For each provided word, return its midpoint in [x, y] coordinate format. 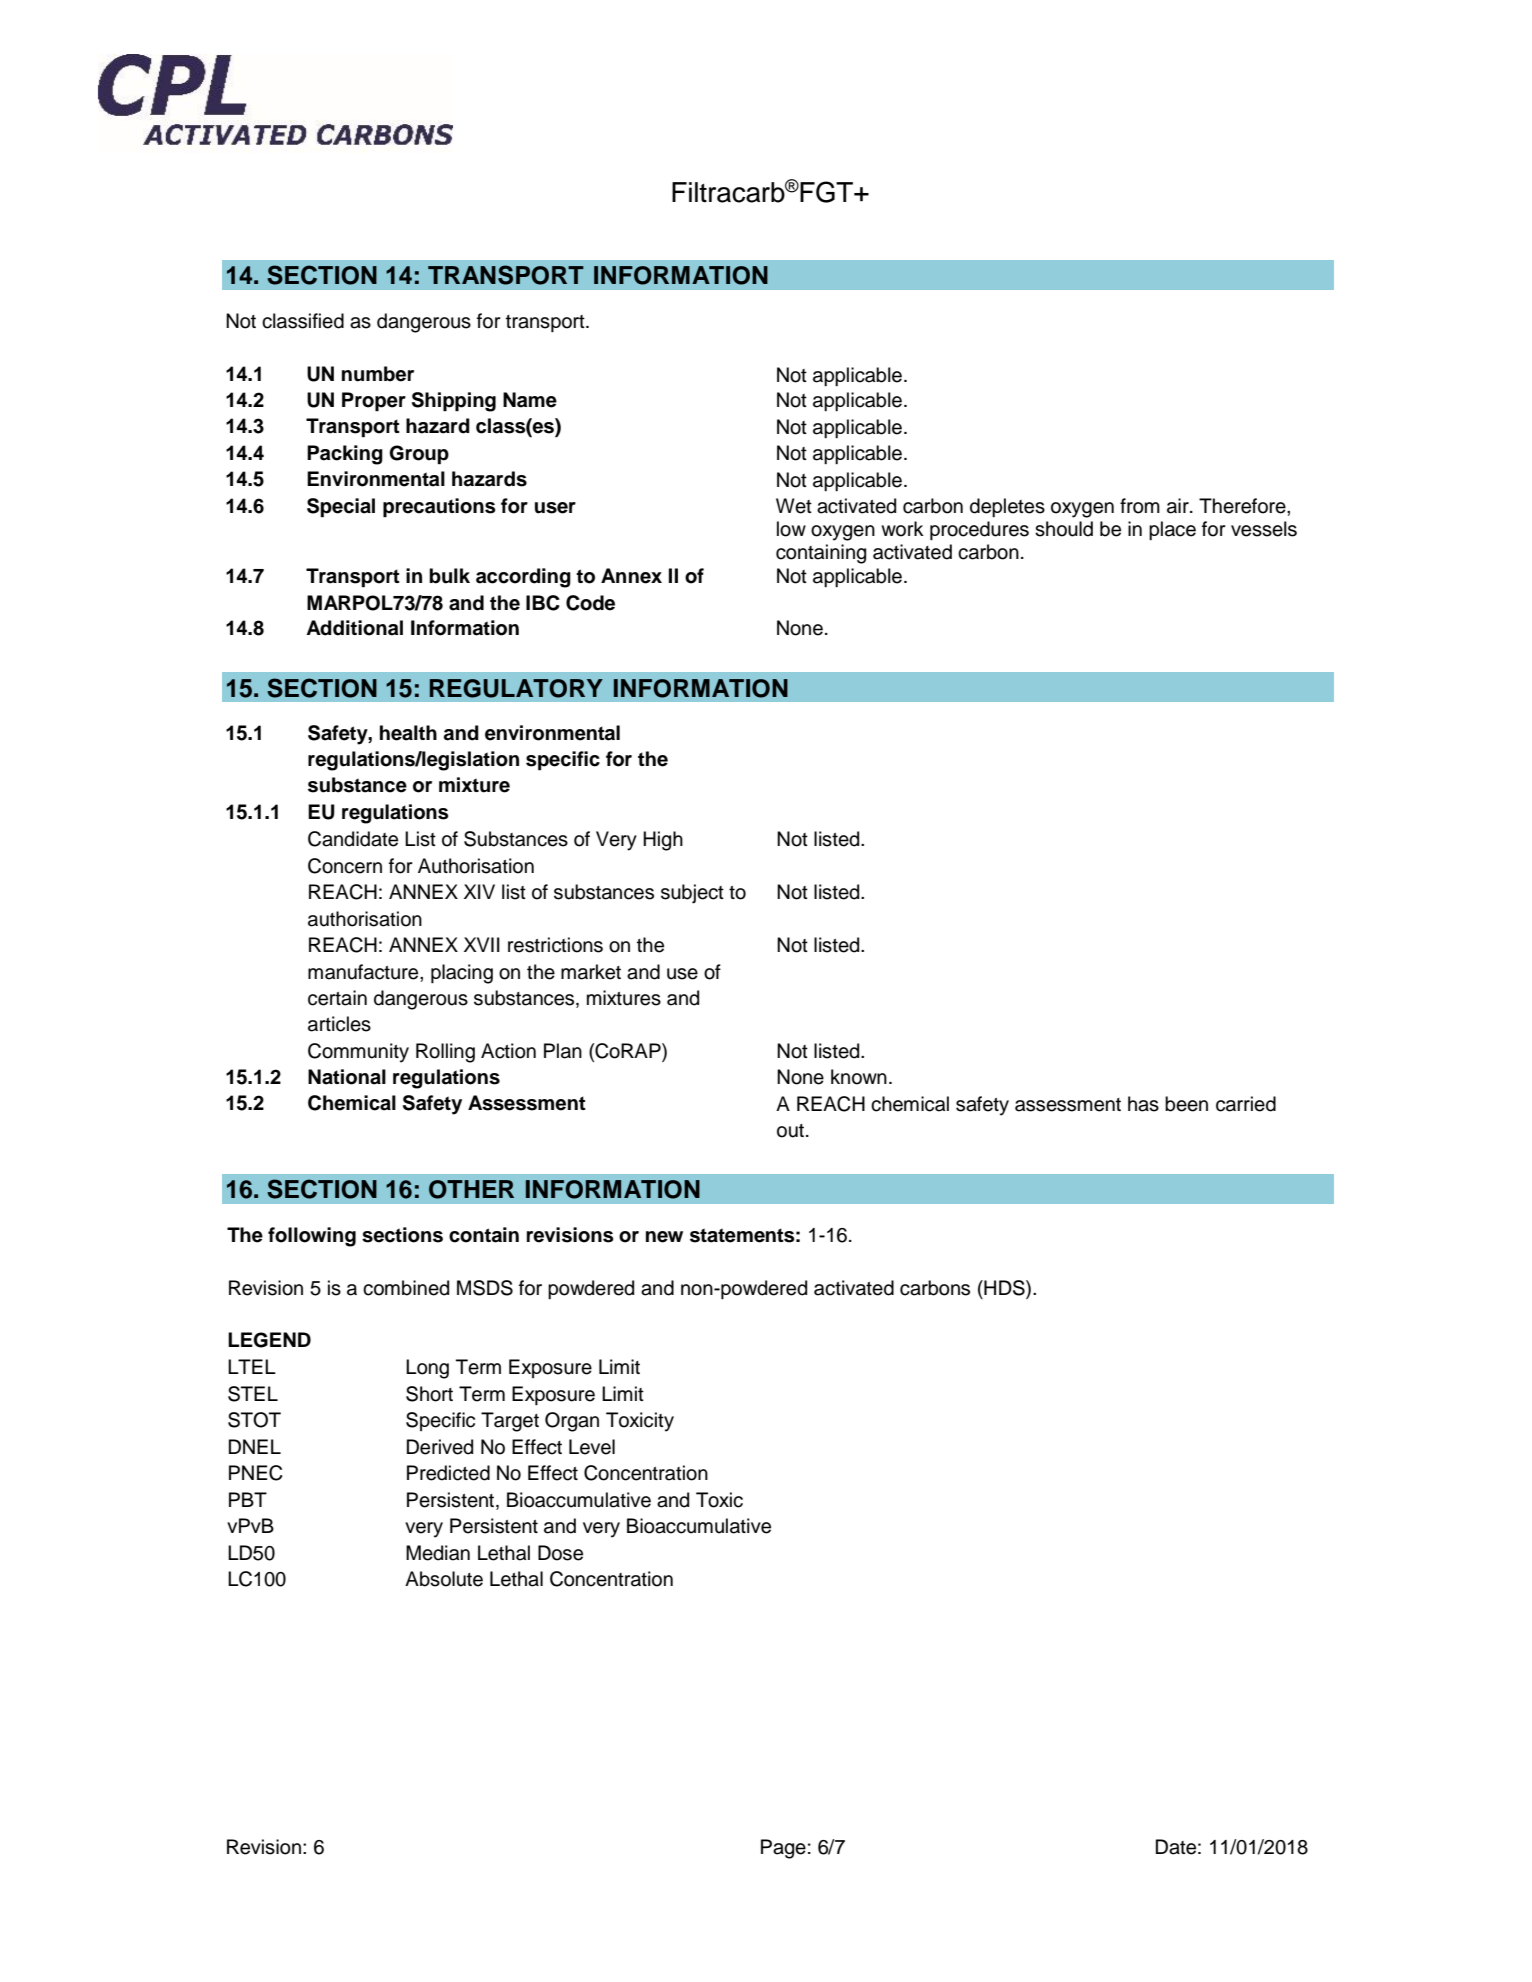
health [408, 733]
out [790, 1131]
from [1140, 506]
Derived [440, 1447]
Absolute [444, 1579]
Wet [794, 506]
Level [592, 1447]
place [1172, 530]
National [347, 1077]
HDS [1004, 1289]
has [1143, 1104]
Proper [374, 402]
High [663, 841]
